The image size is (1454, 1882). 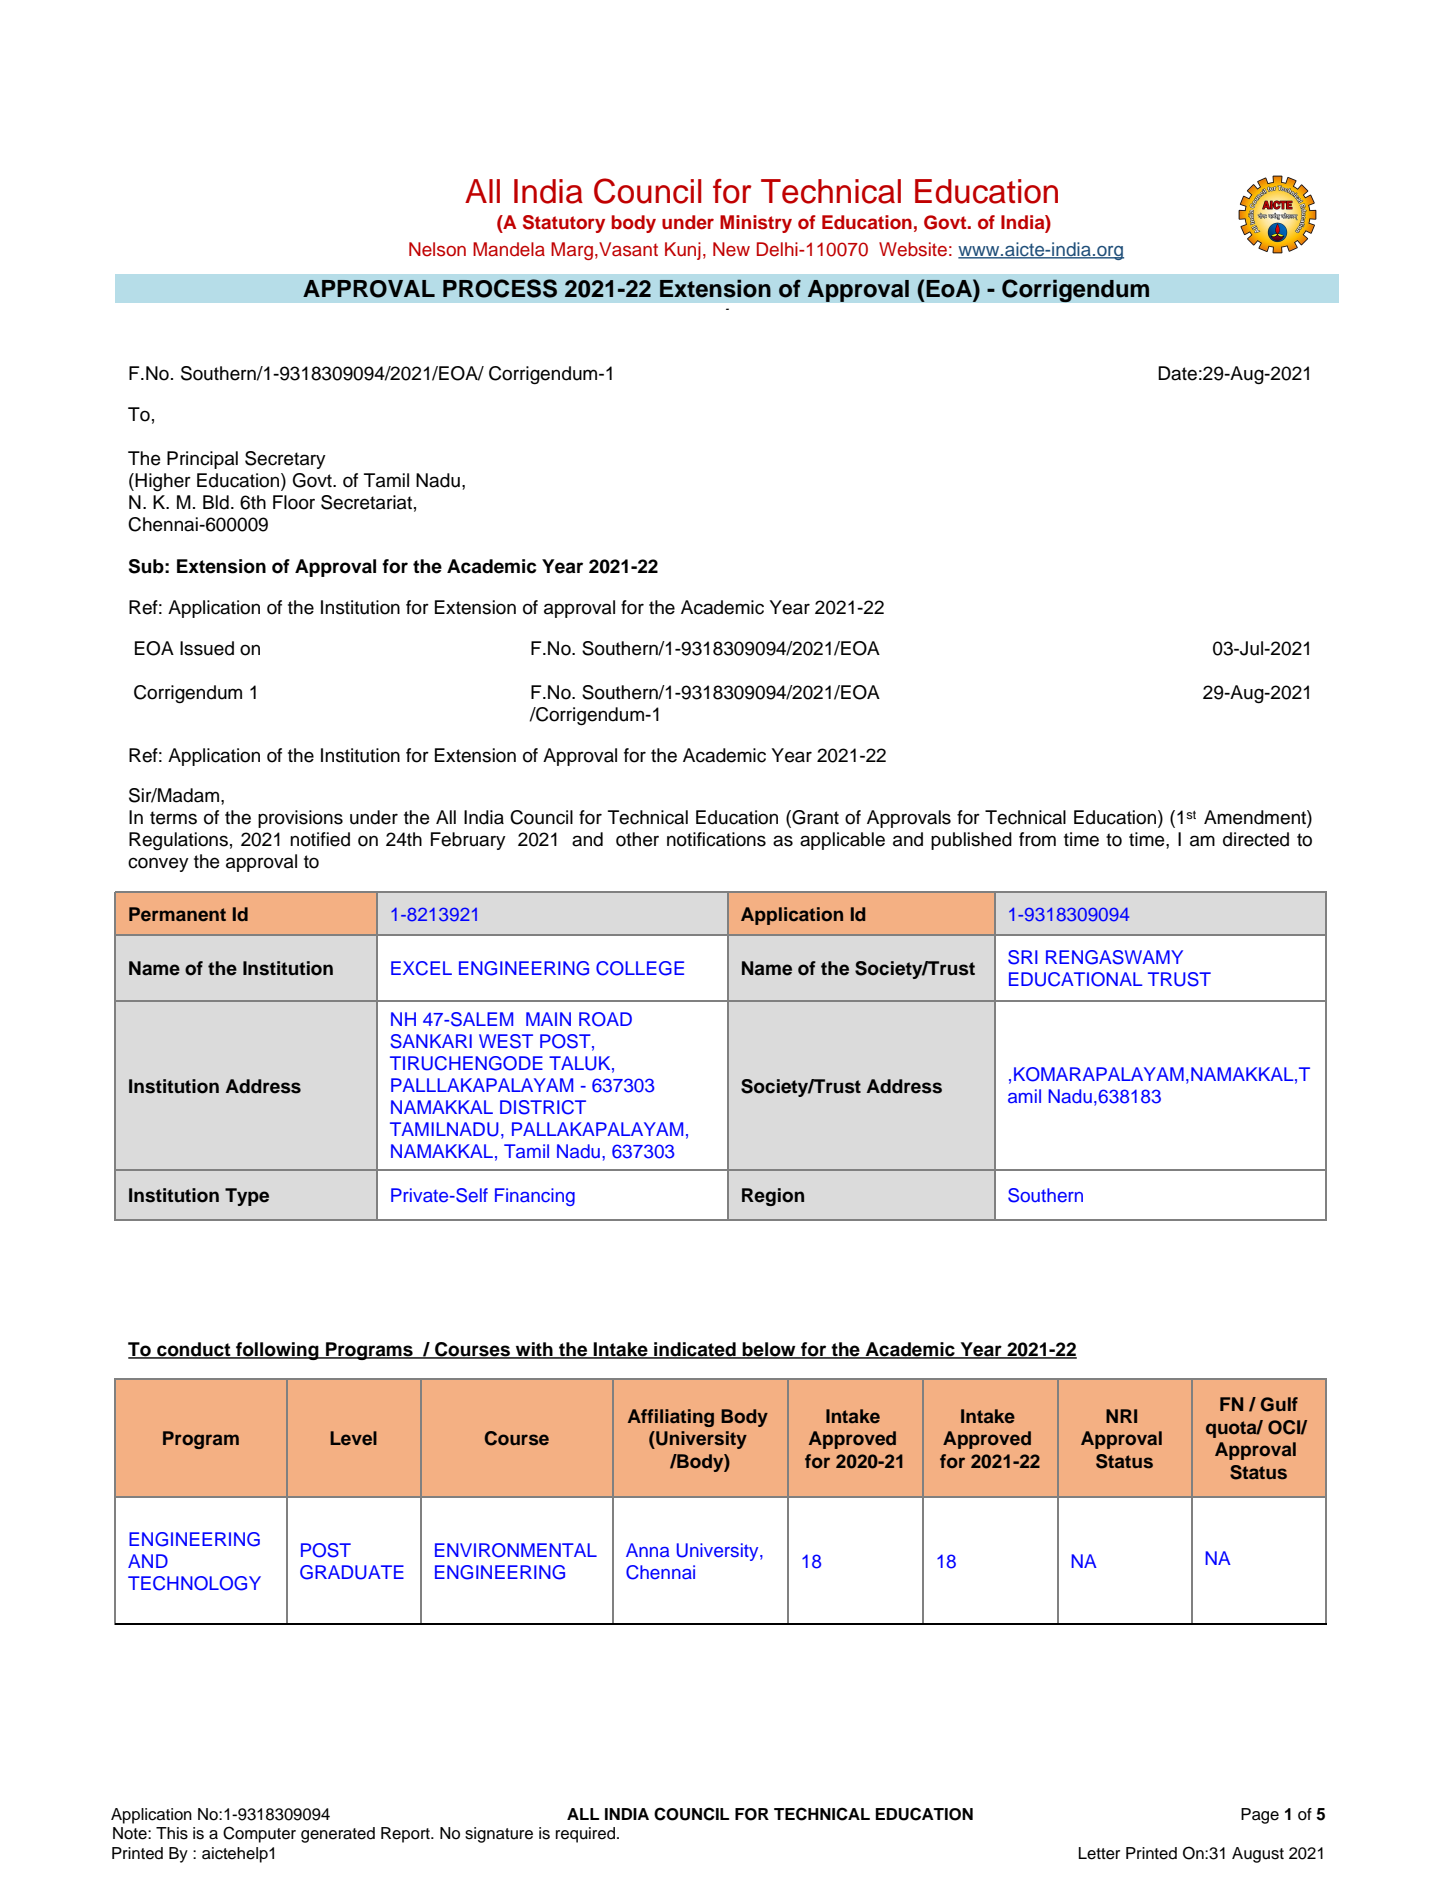 I want to click on SRI, so click(x=1023, y=957).
